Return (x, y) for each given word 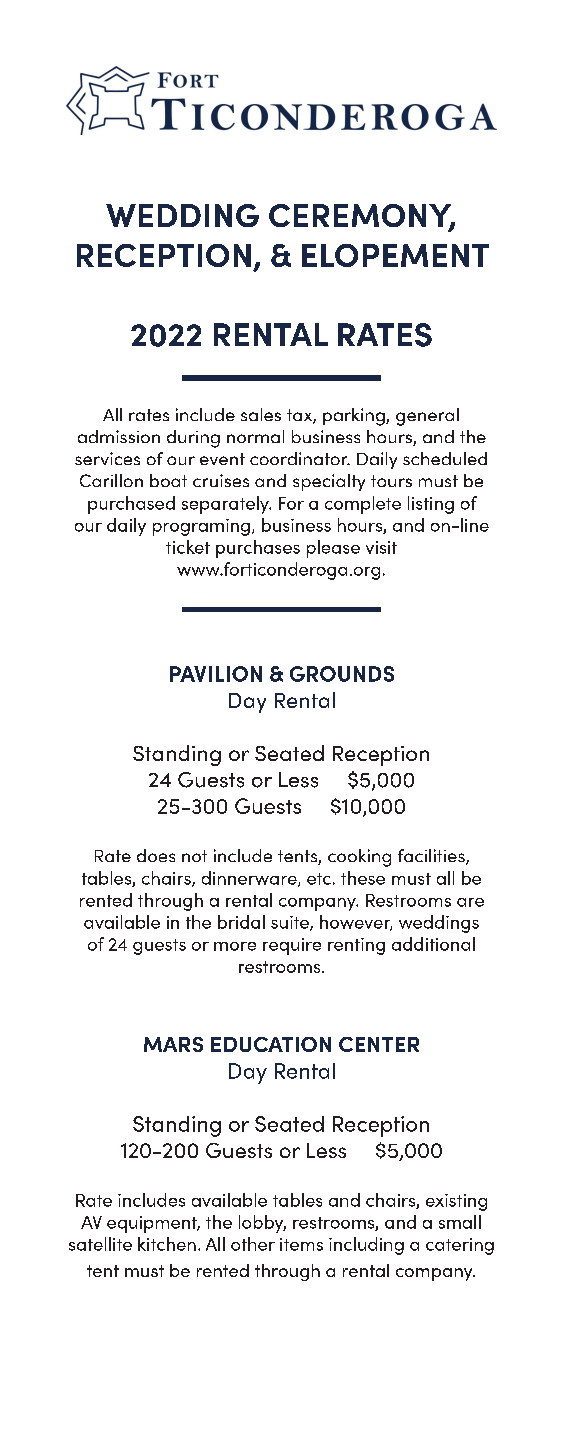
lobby (262, 1224)
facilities (432, 857)
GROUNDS (342, 674)
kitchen (167, 1244)
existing (456, 1202)
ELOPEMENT (395, 255)
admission (119, 436)
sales (261, 414)
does (156, 855)
